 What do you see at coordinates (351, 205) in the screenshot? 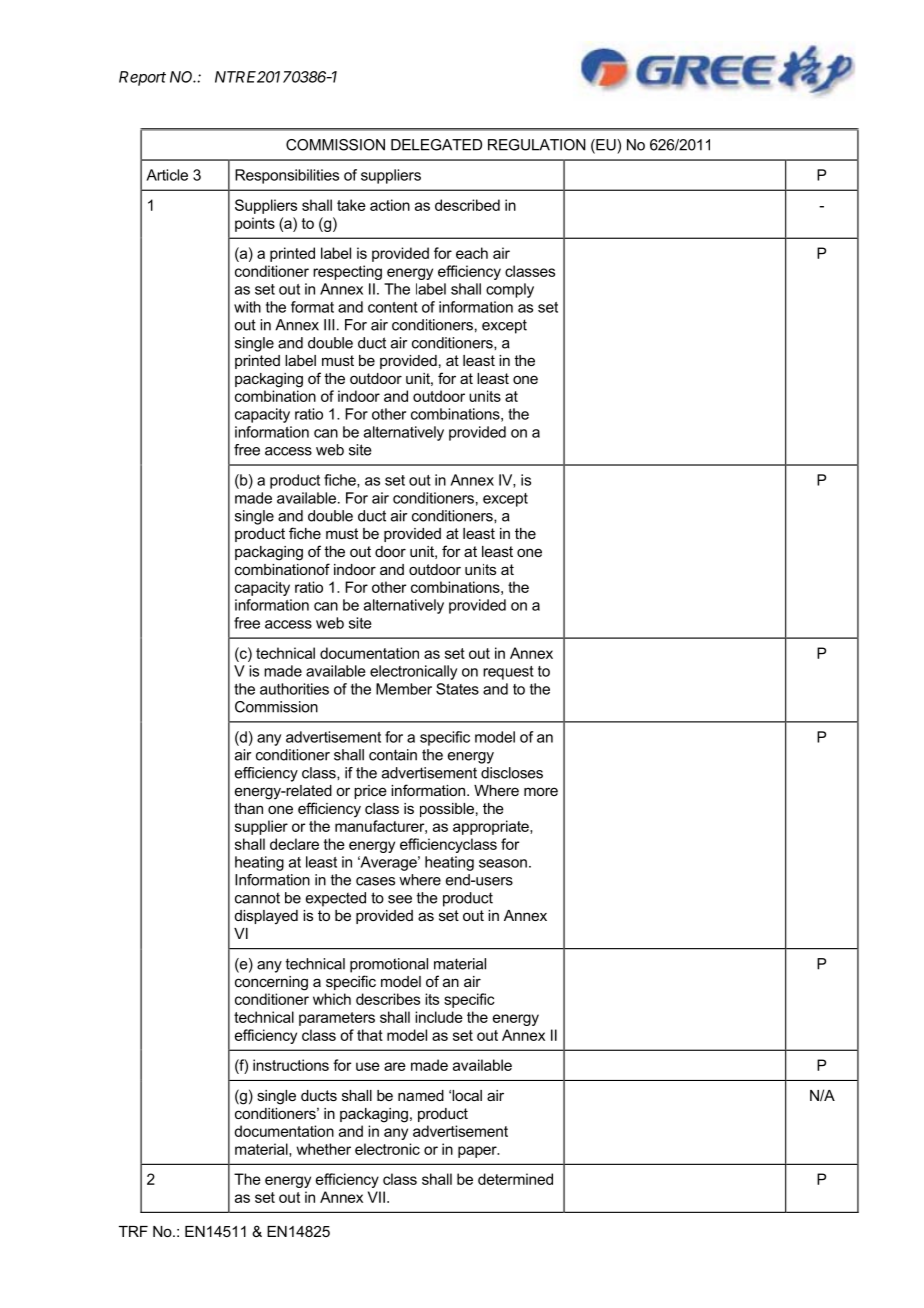
I see `take` at bounding box center [351, 205].
